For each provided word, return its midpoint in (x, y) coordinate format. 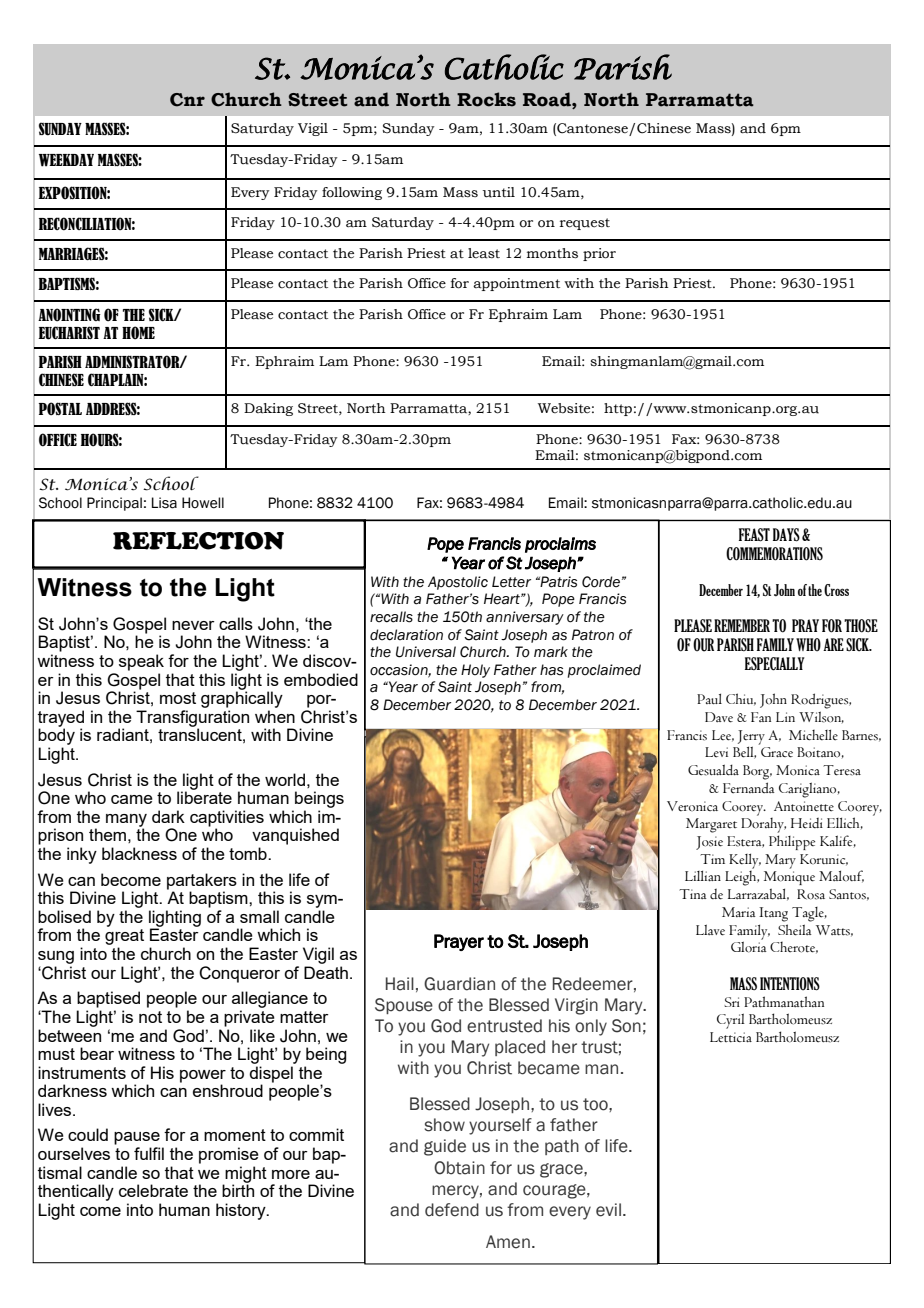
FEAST (754, 535)
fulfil (149, 1153)
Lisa (164, 503)
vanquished (295, 836)
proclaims (560, 545)
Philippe (792, 842)
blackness (139, 853)
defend (452, 1210)
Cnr (187, 100)
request (585, 224)
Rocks (486, 99)
